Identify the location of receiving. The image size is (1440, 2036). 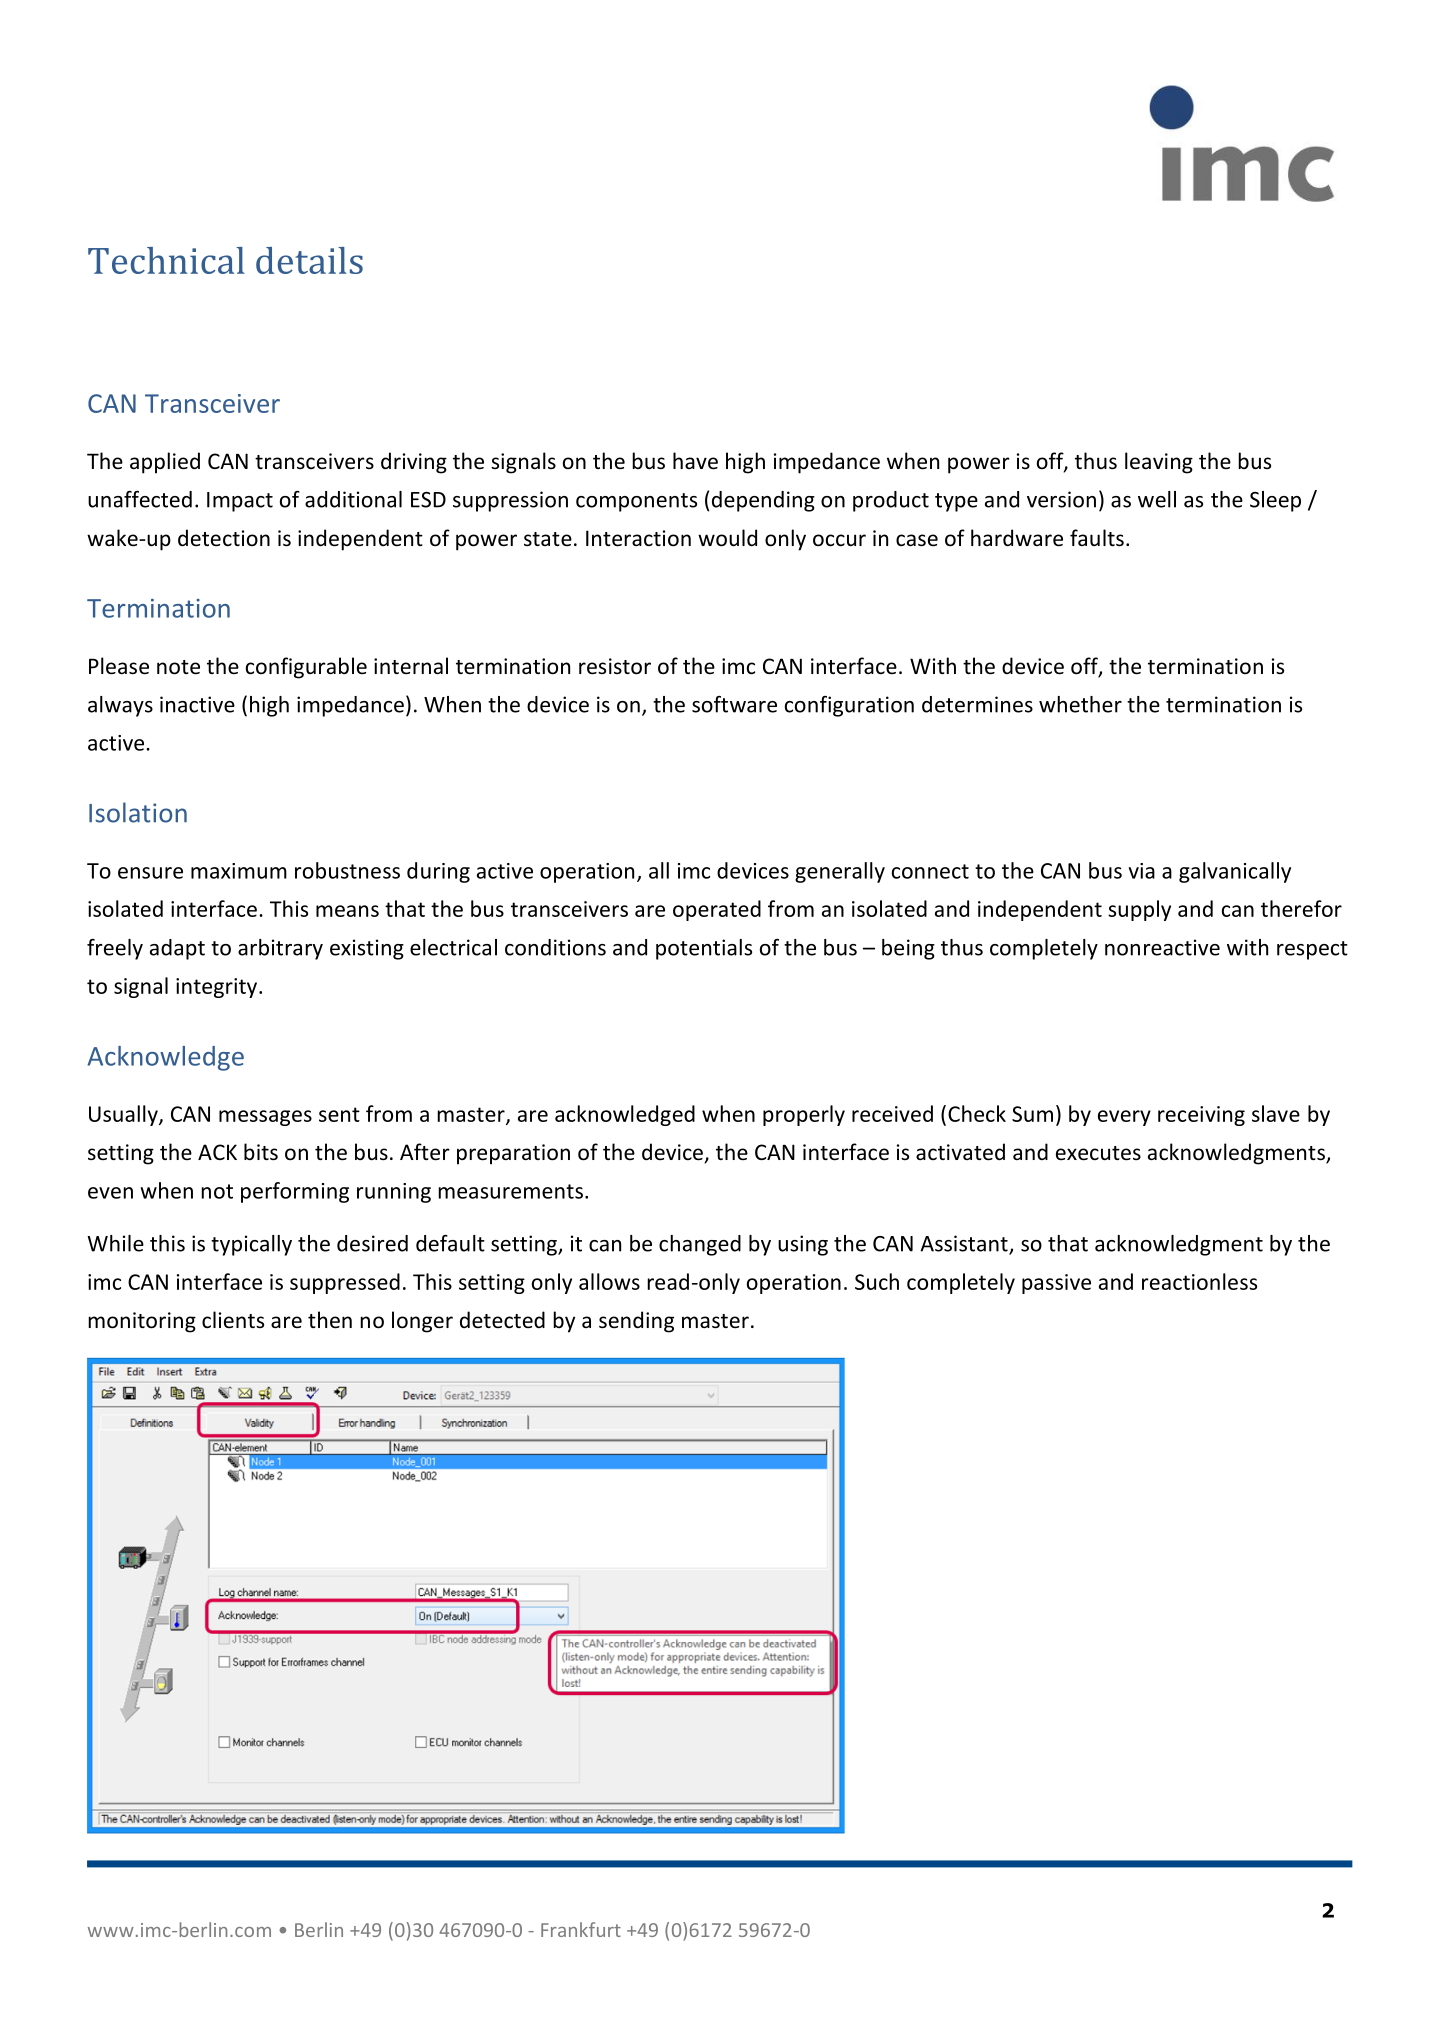
(1201, 1116).
